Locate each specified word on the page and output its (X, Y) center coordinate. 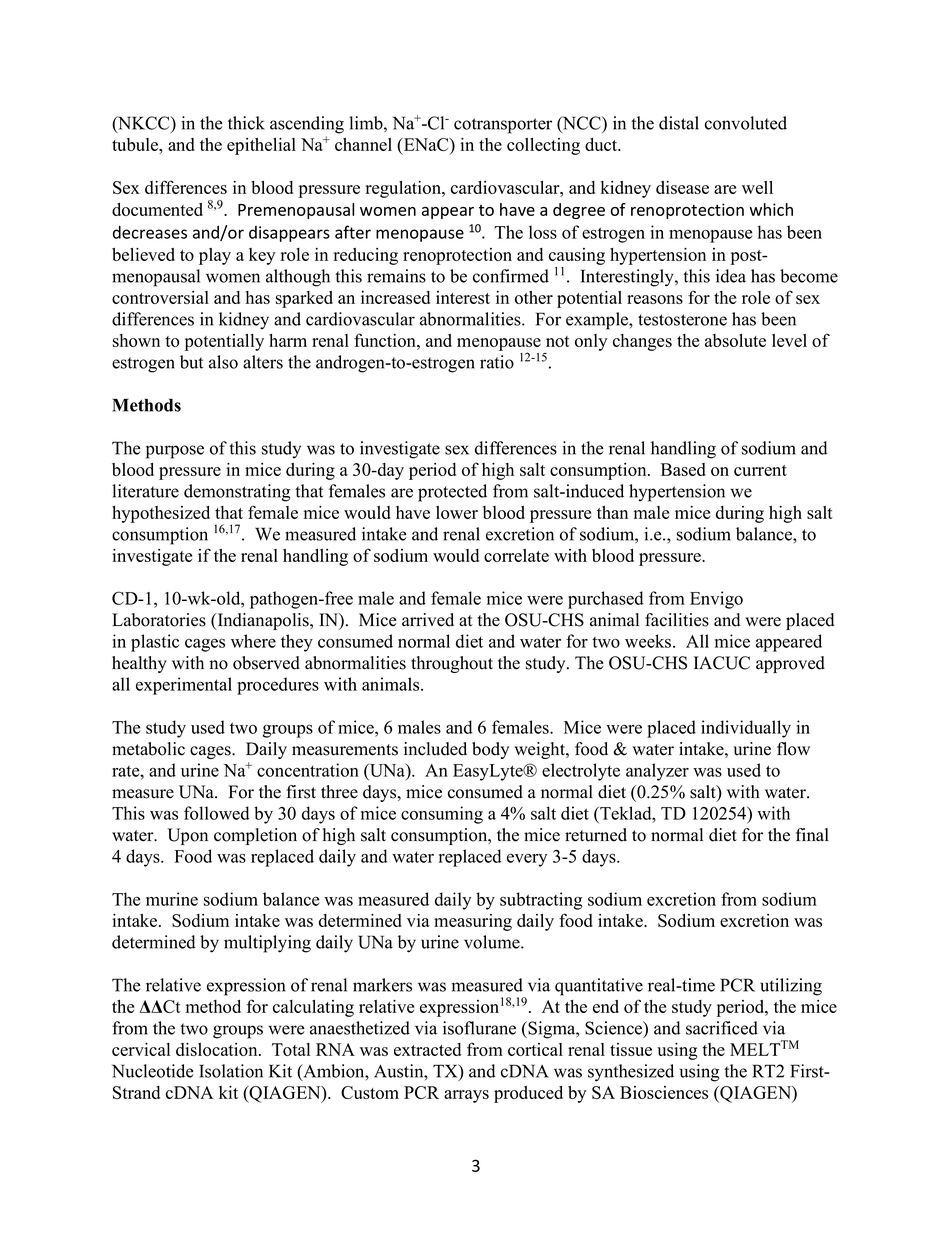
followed (216, 813)
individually (746, 729)
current (760, 470)
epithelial (261, 146)
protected (452, 493)
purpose (175, 452)
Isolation (231, 1071)
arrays (466, 1096)
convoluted (746, 123)
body (490, 750)
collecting (543, 146)
